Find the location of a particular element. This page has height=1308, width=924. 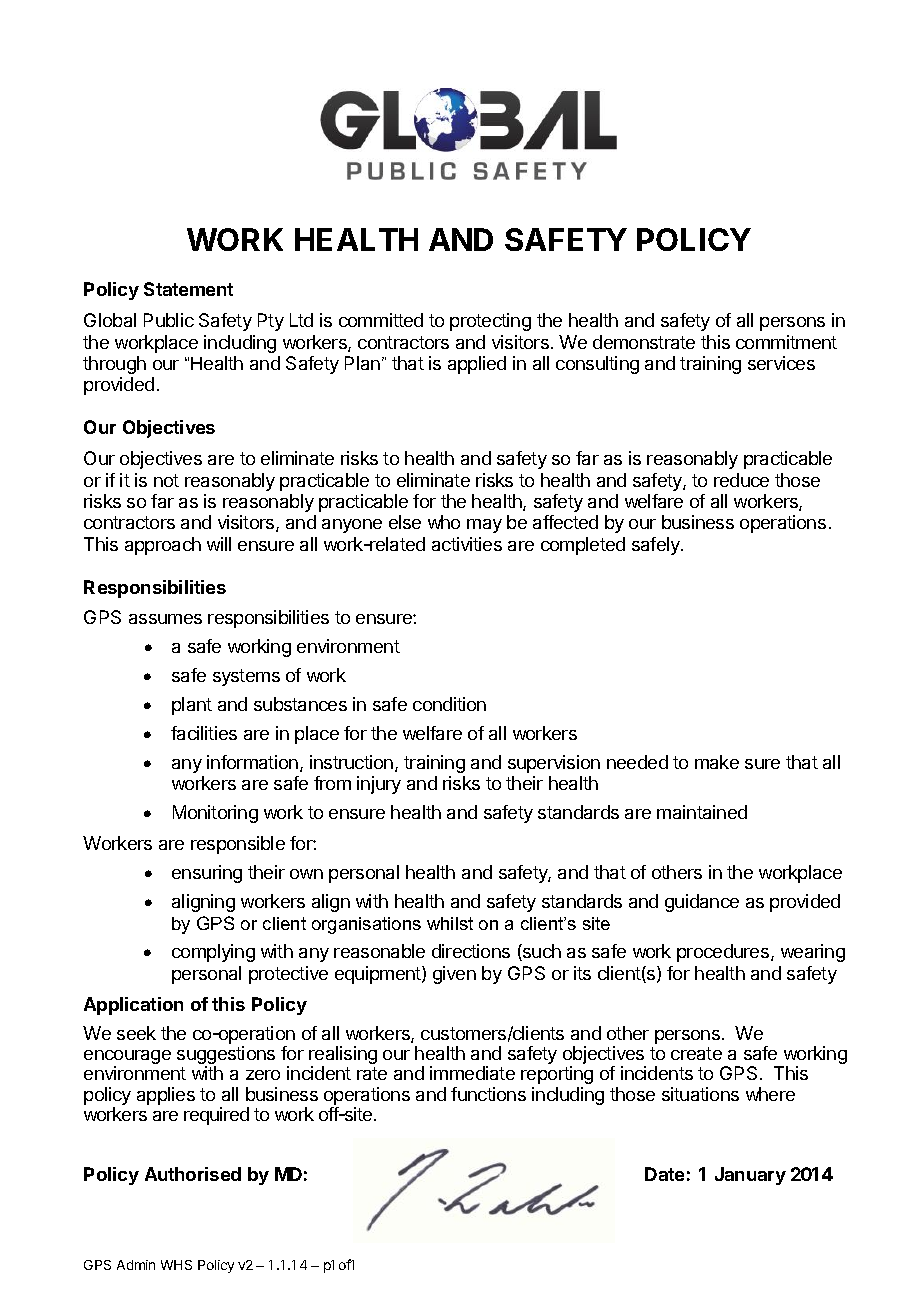

make is located at coordinates (717, 762).
